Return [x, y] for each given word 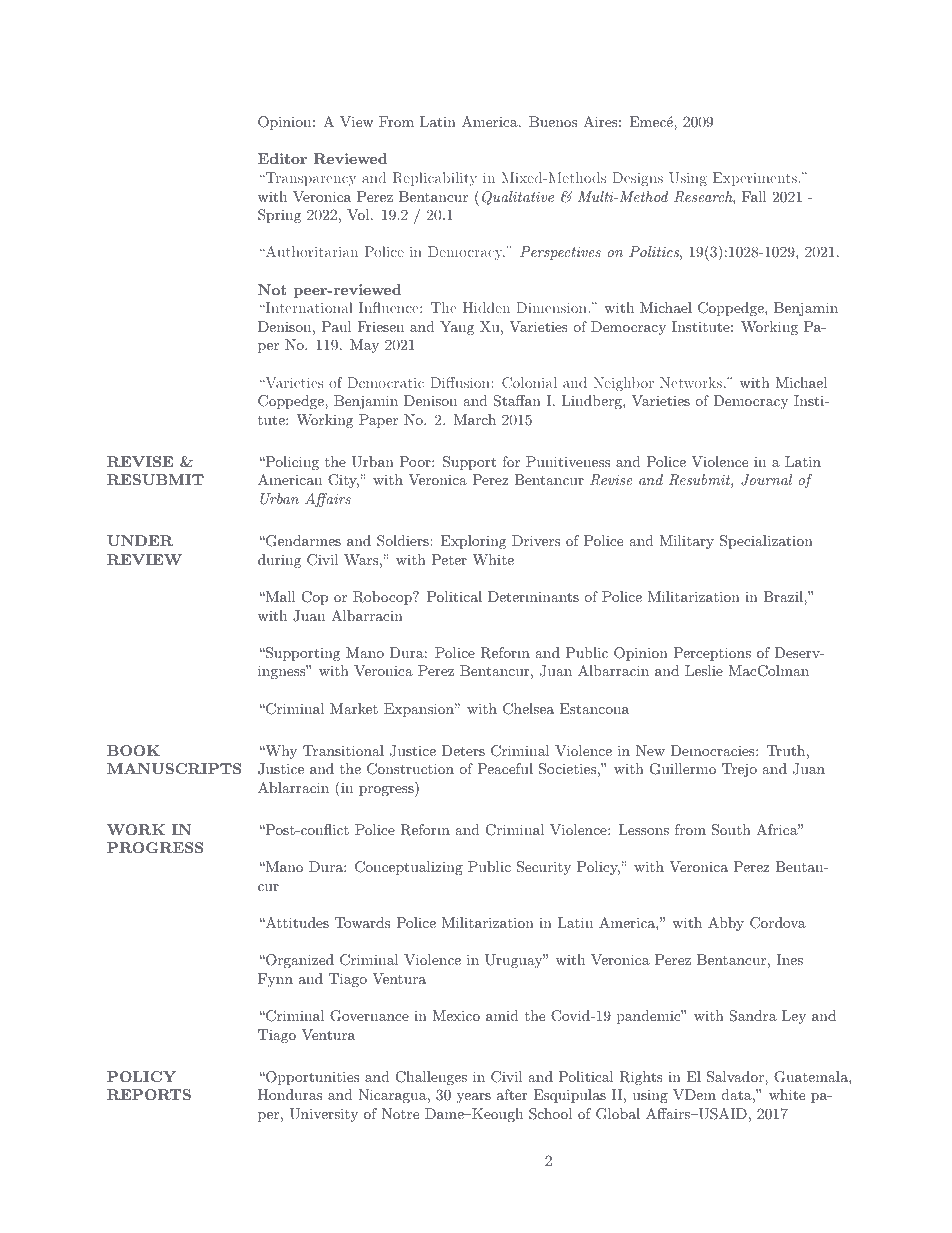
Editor [282, 158]
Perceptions [712, 654]
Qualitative [518, 198]
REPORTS [149, 1094]
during [279, 561]
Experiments [755, 179]
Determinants [533, 596]
